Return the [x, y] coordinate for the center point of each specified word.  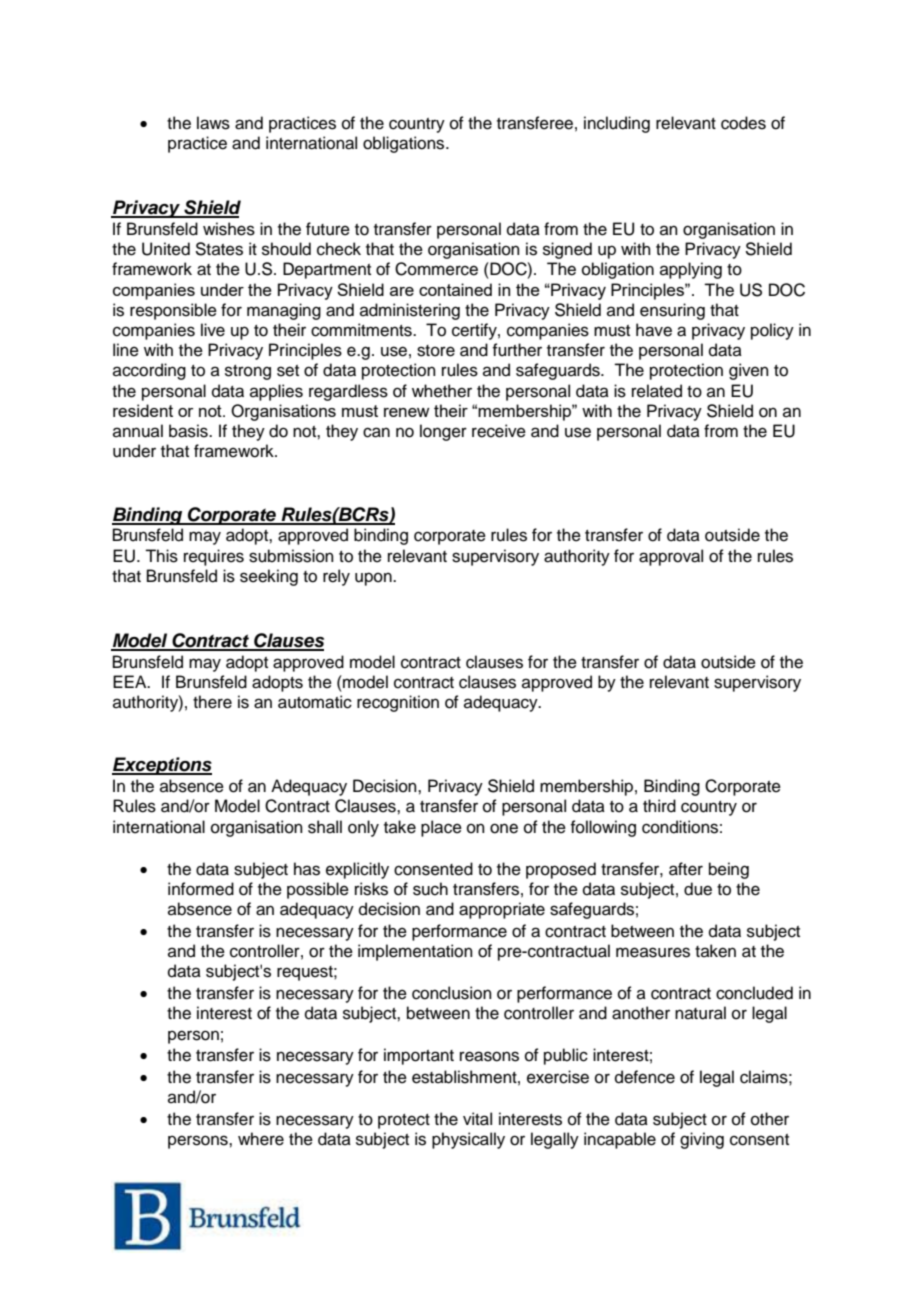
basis [189, 431]
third [659, 806]
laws [213, 123]
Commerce [436, 269]
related [657, 391]
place [441, 828]
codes [743, 123]
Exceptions [162, 766]
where [261, 1139]
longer [443, 432]
